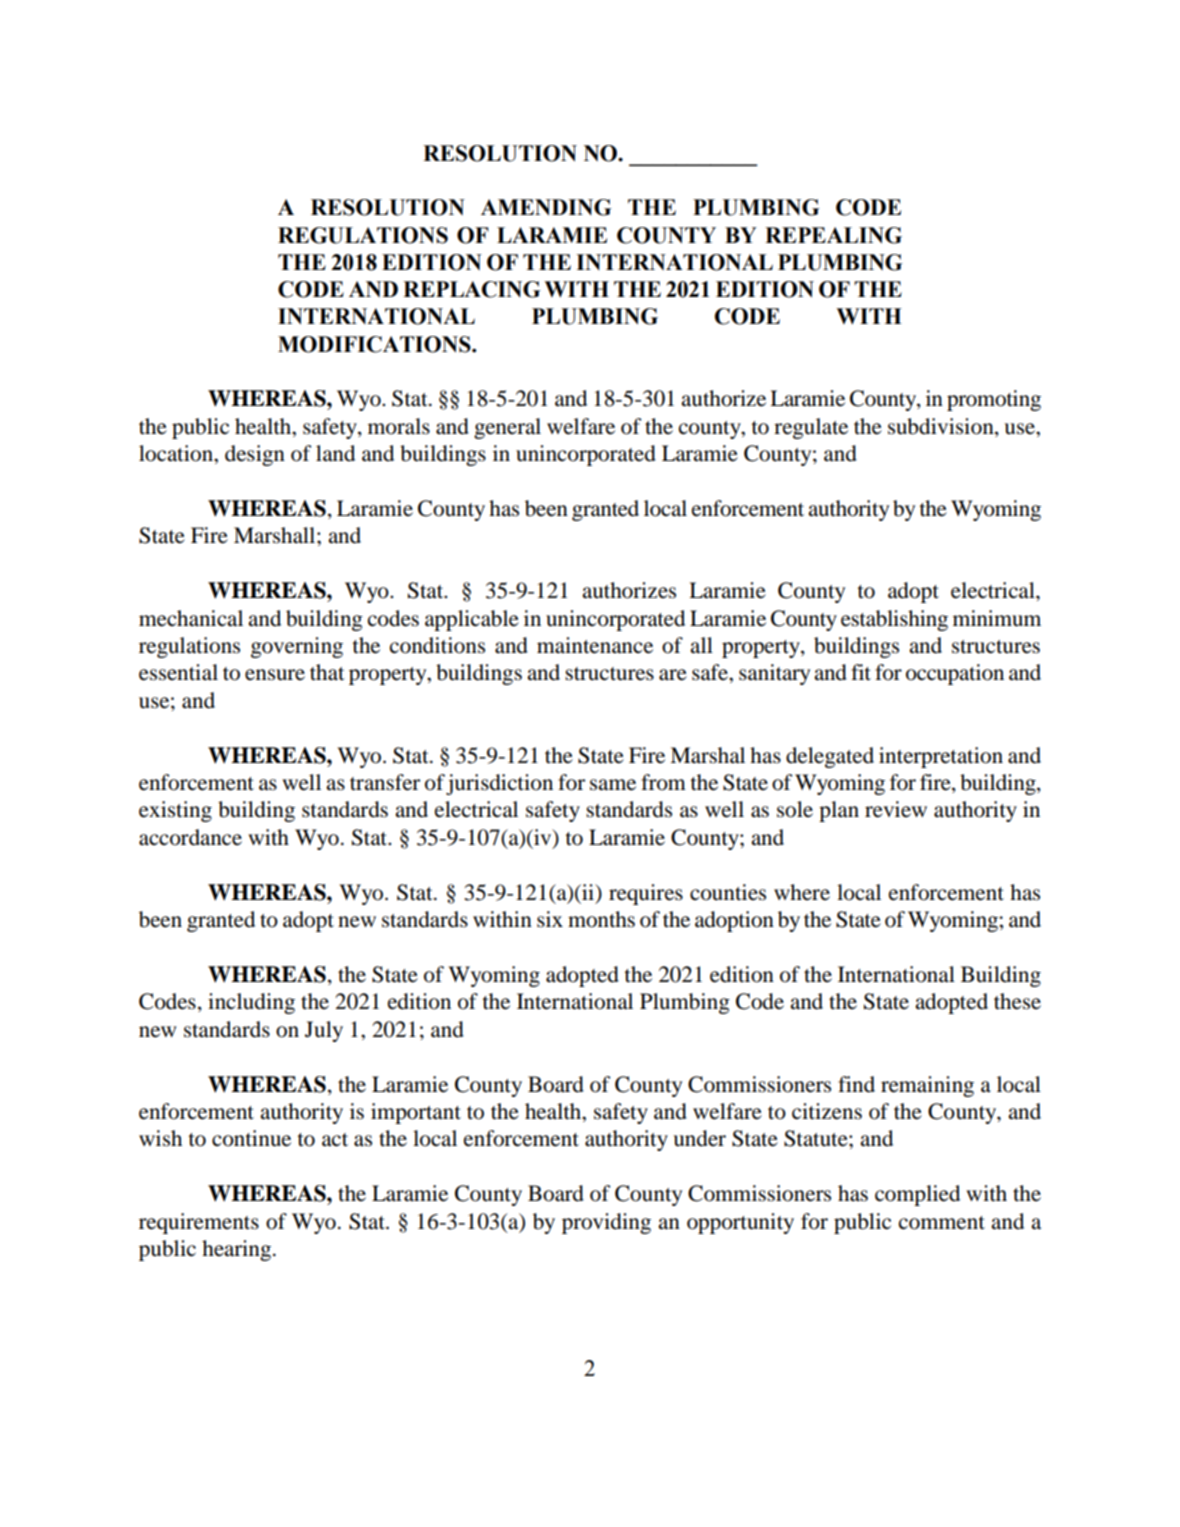 The width and height of the document is (1180, 1527). I want to click on hearing, so click(236, 1250).
